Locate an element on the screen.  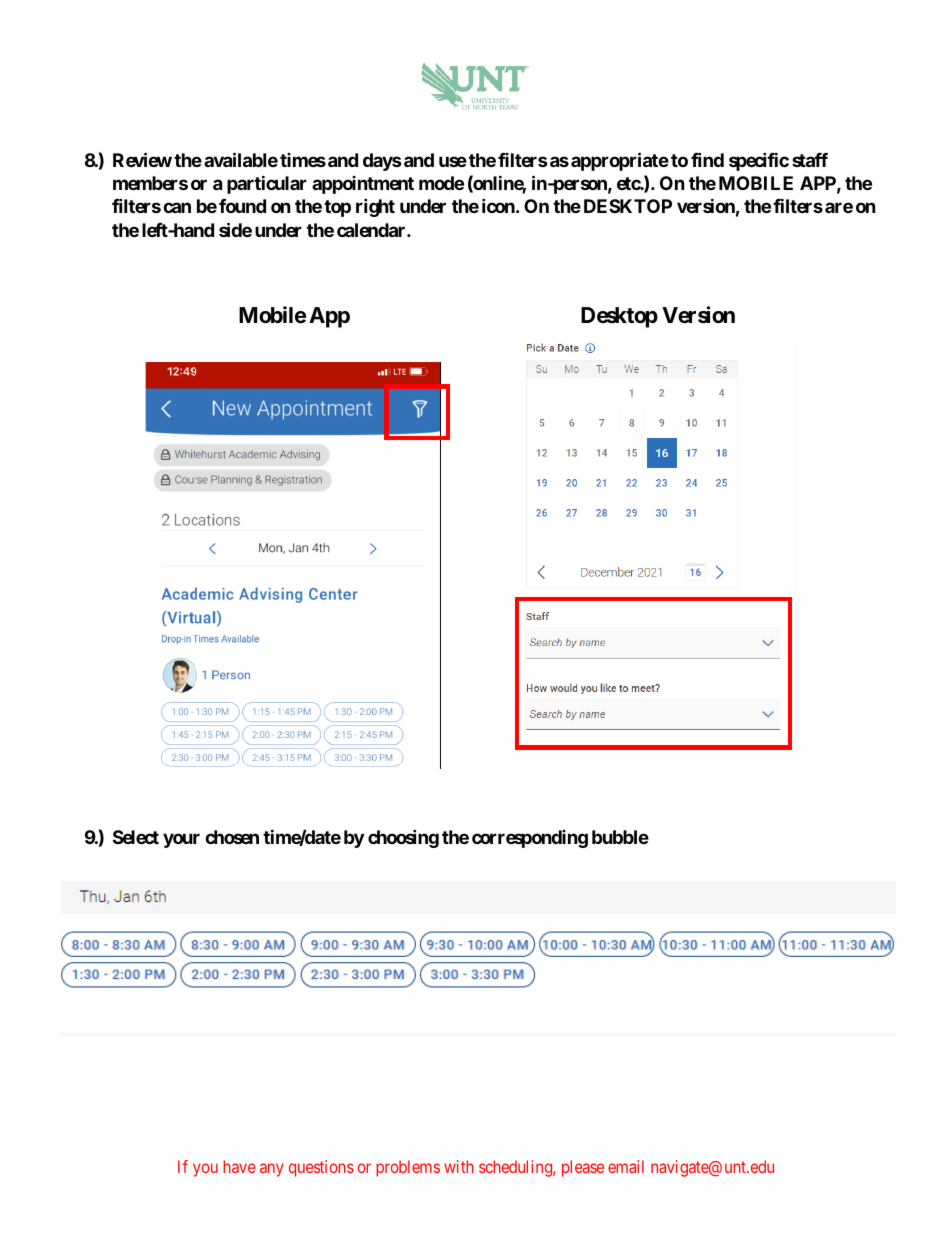
find is located at coordinates (707, 159).
